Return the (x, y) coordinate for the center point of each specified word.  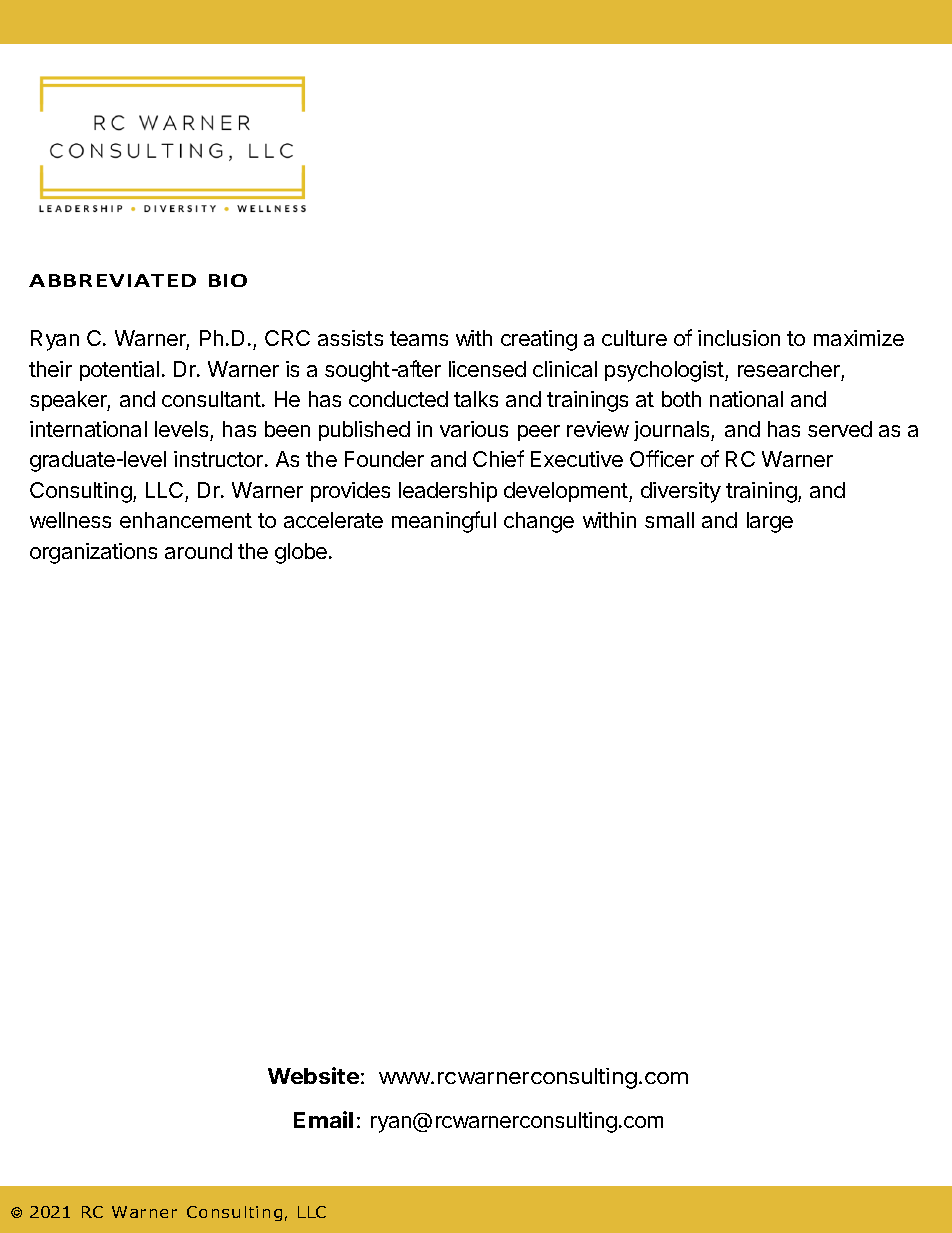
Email (323, 1119)
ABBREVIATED (112, 280)
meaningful (444, 522)
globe (301, 553)
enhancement (186, 520)
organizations (93, 553)
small (669, 520)
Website (313, 1075)
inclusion (739, 338)
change (539, 522)
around (198, 551)
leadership (448, 492)
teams (419, 338)
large (770, 522)
